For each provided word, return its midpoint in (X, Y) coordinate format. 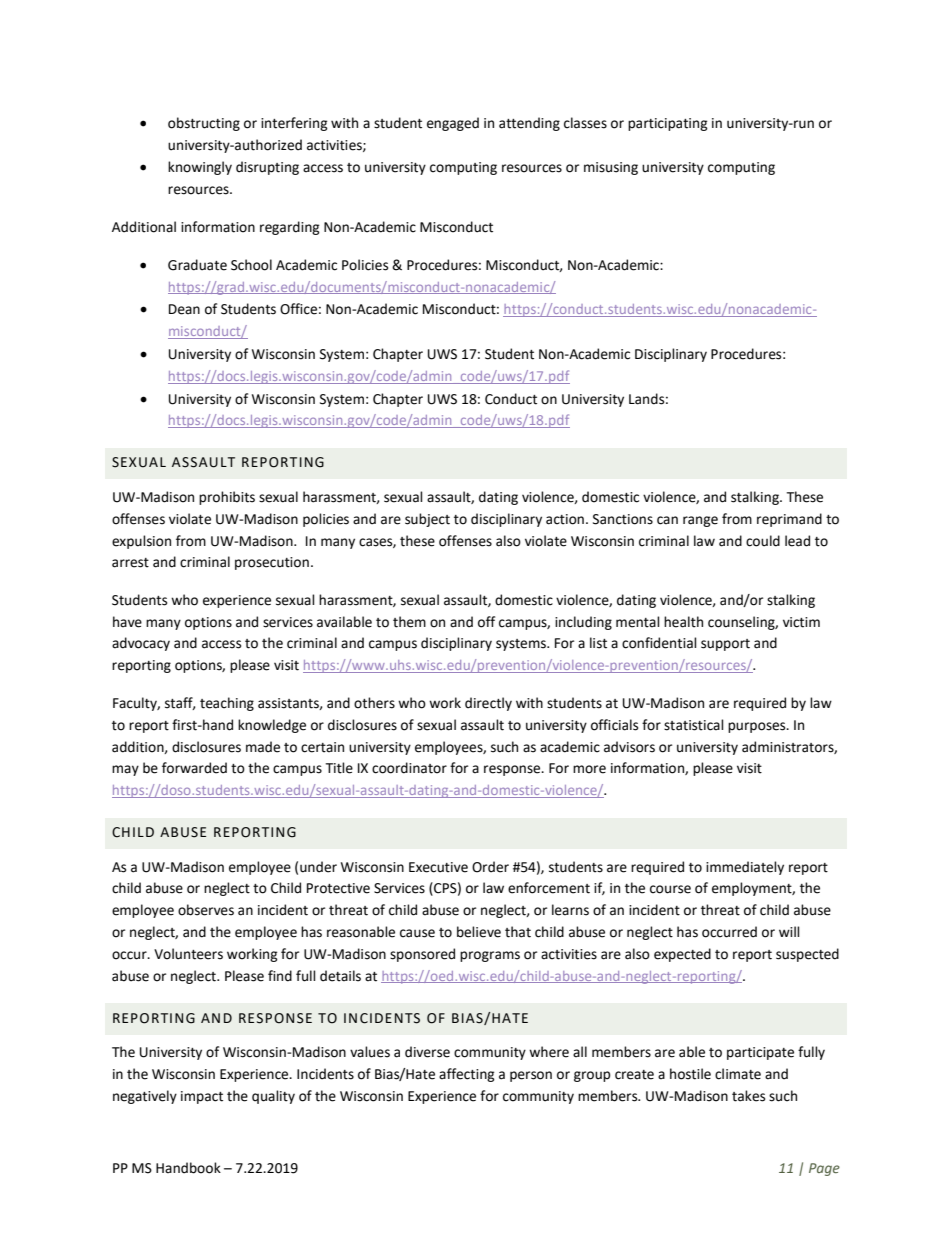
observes (206, 910)
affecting (467, 1075)
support (725, 645)
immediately (745, 868)
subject (427, 520)
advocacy (141, 644)
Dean (184, 309)
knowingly (200, 168)
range (700, 521)
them (409, 622)
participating (668, 124)
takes (748, 1096)
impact (202, 1097)
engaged (453, 124)
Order (490, 867)
